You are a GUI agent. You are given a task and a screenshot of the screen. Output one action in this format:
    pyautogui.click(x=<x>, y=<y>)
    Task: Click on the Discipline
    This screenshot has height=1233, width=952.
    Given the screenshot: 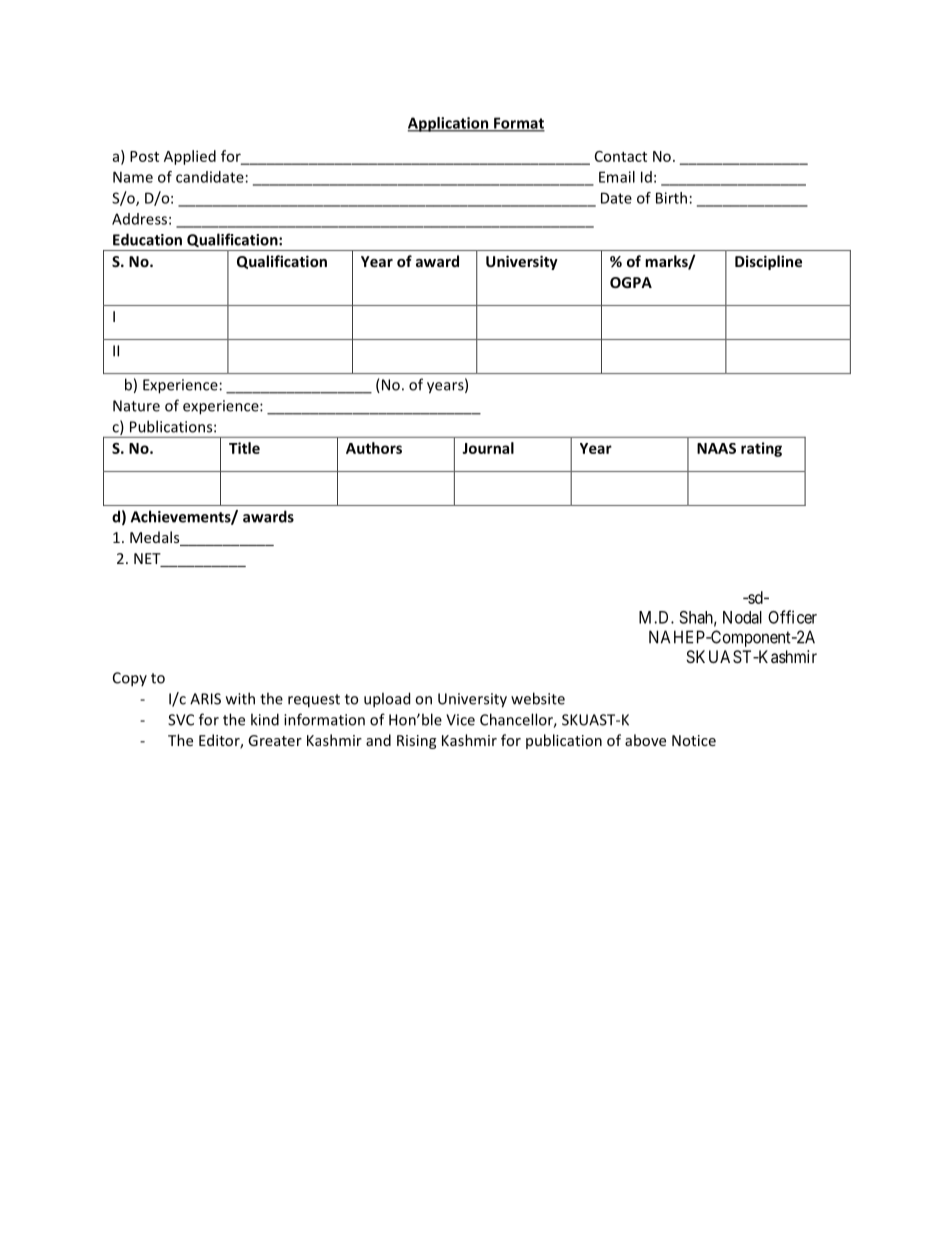 What is the action you would take?
    pyautogui.click(x=768, y=262)
